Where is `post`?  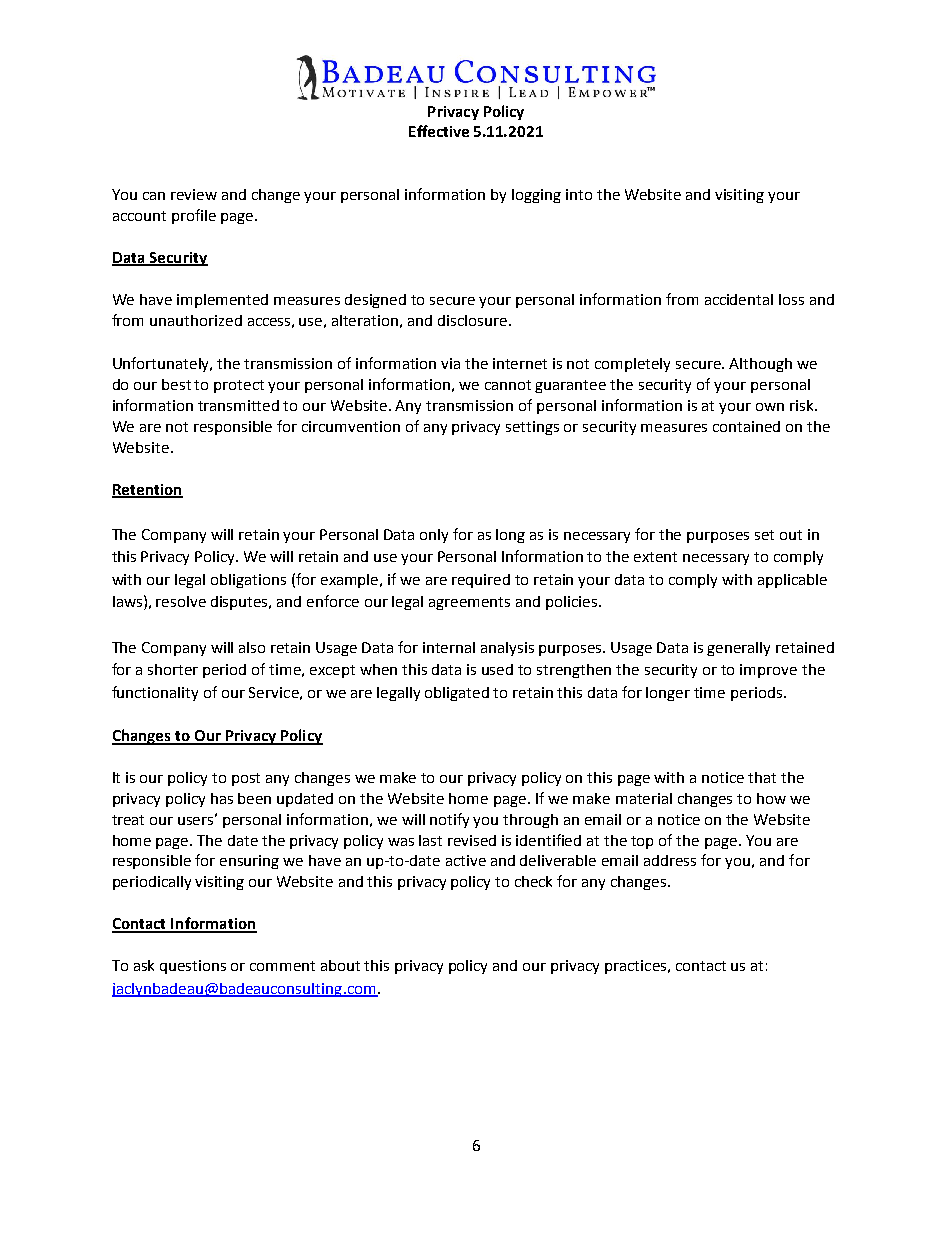 post is located at coordinates (246, 779).
